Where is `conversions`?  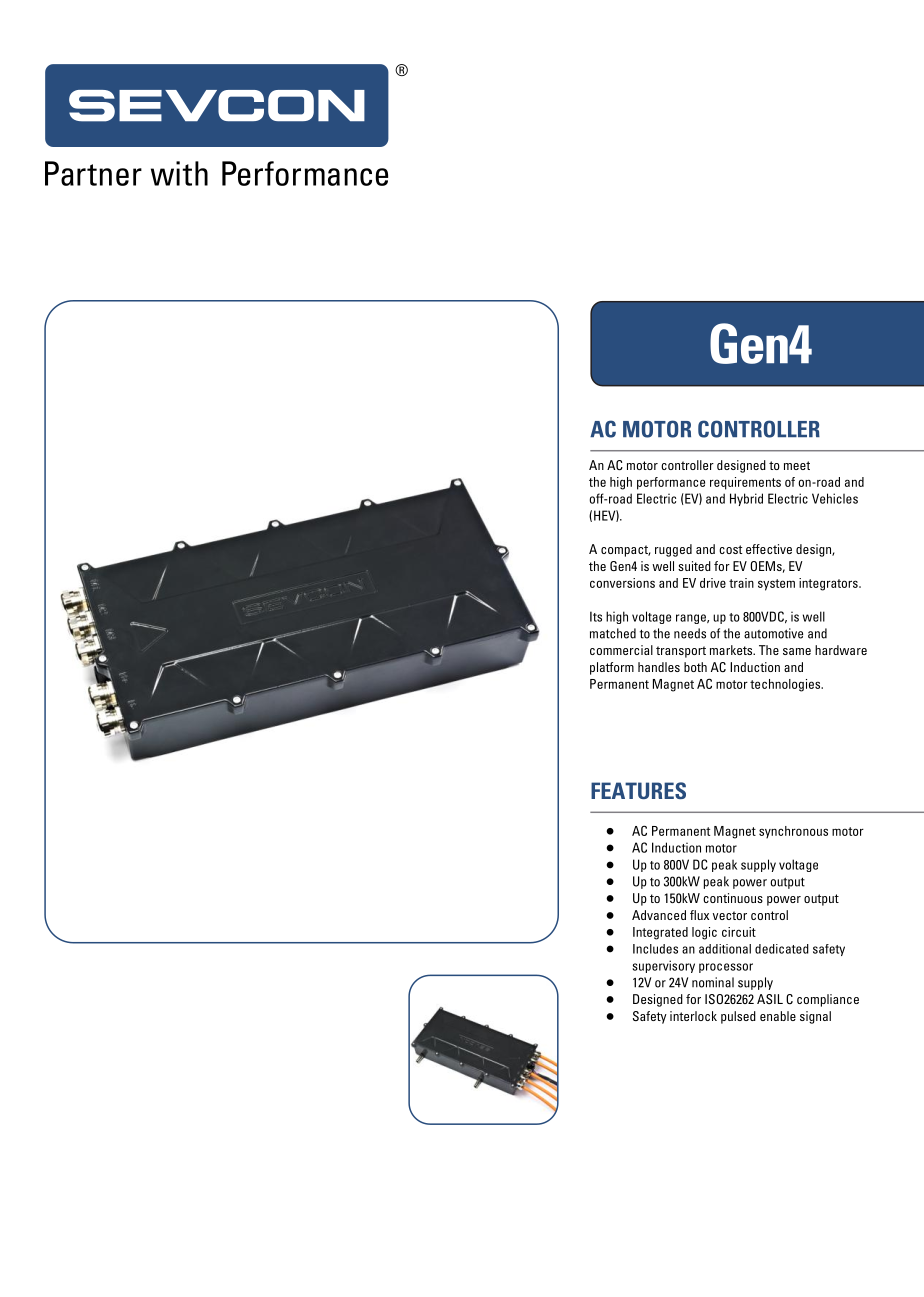
conversions is located at coordinates (622, 583).
